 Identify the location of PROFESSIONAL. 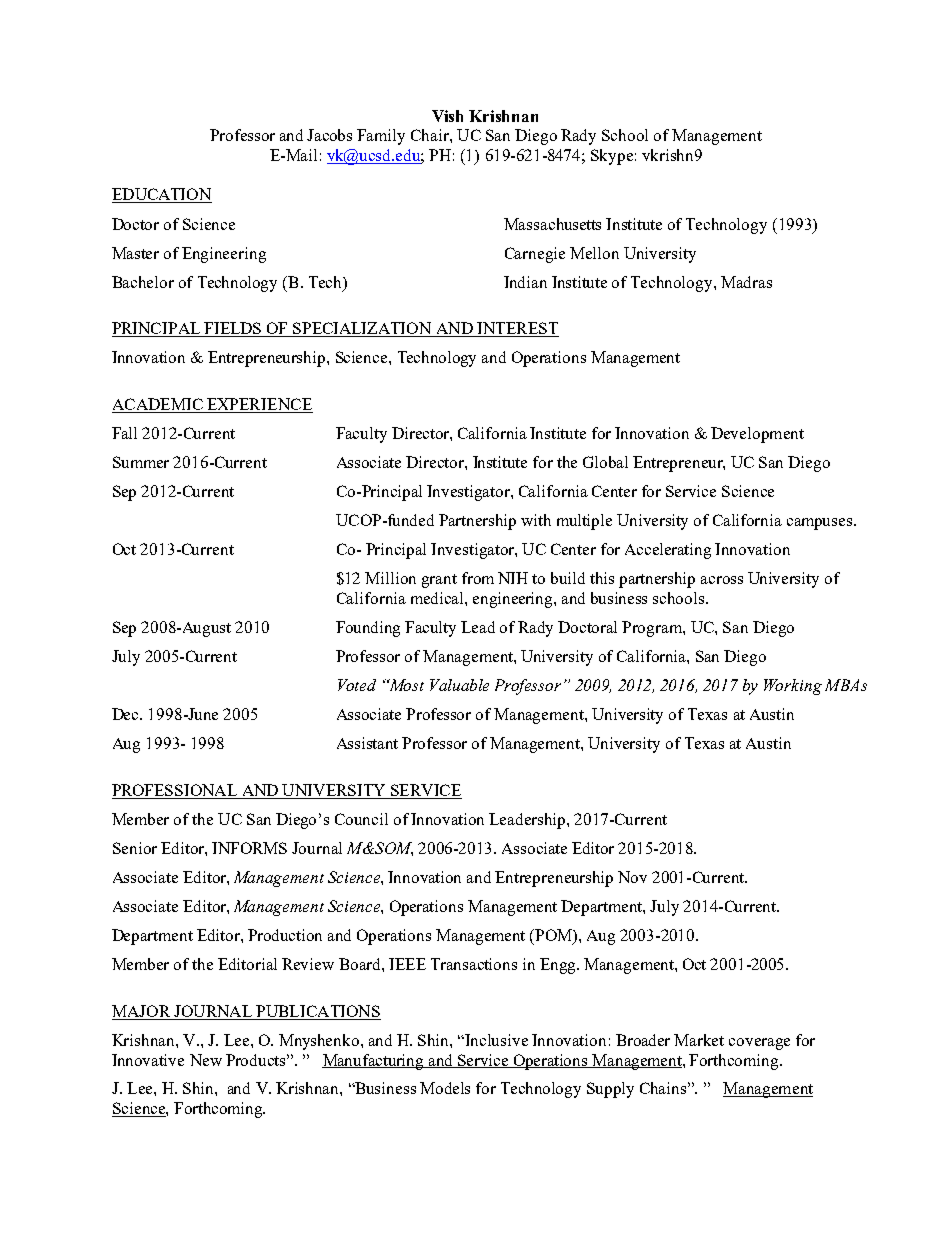
(175, 791).
